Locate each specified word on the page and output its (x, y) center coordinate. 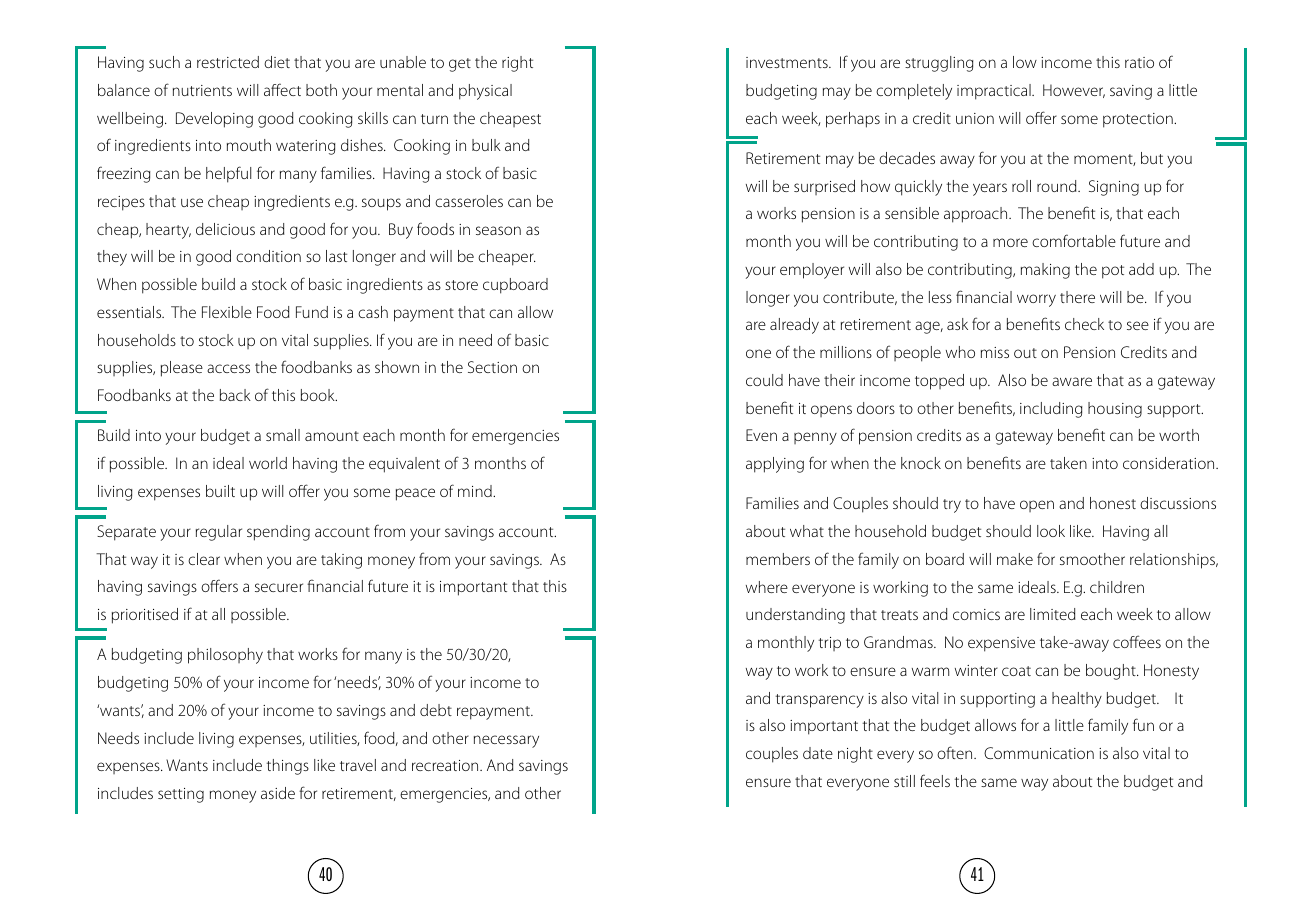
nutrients (202, 90)
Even (761, 435)
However (1074, 91)
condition (268, 256)
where (767, 587)
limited (1053, 614)
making (1045, 271)
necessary (506, 741)
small (283, 435)
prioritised (145, 616)
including (1051, 410)
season (498, 230)
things (287, 767)
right (517, 64)
